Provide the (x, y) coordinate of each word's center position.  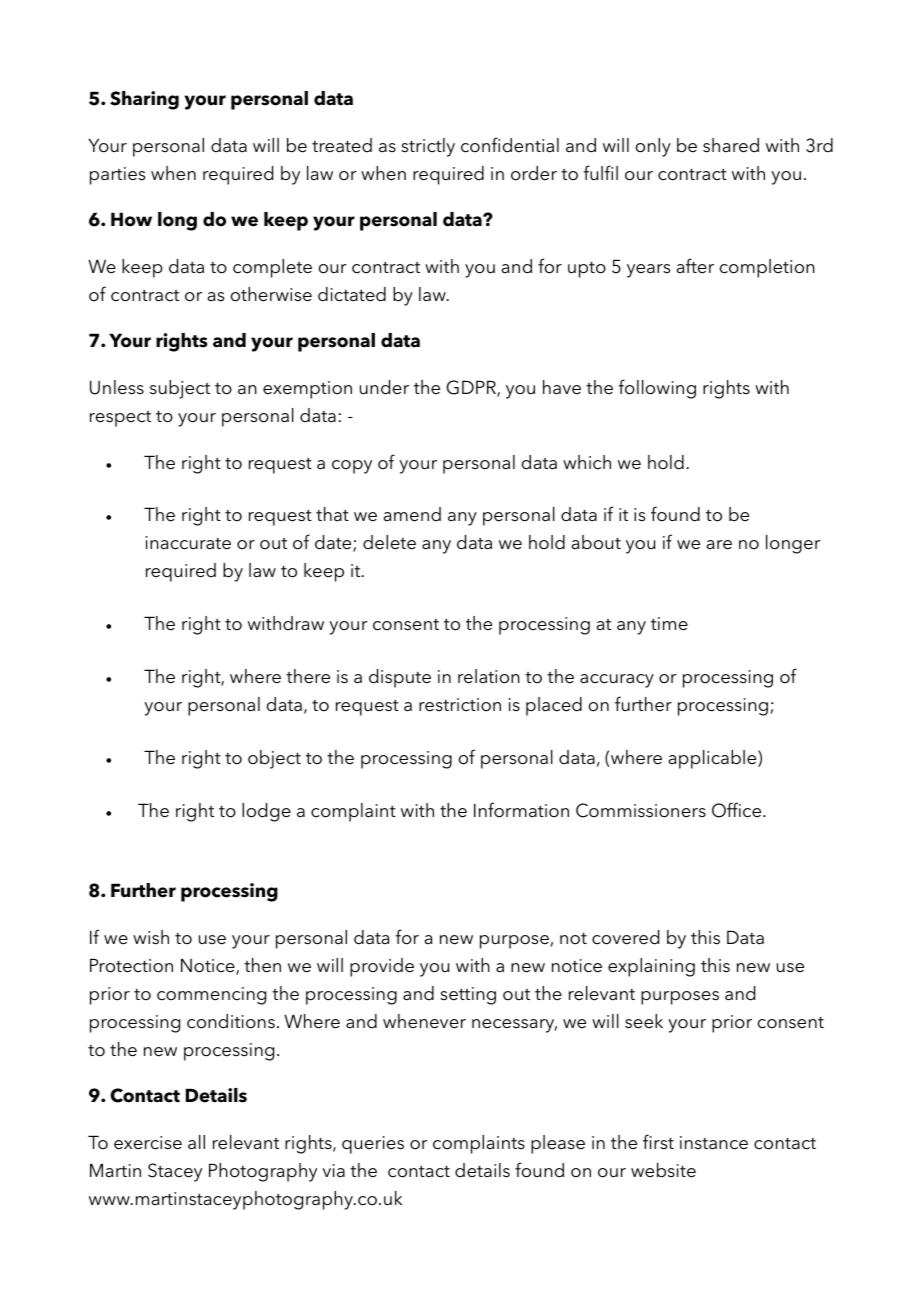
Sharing (144, 100)
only (653, 147)
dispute (400, 678)
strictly (428, 147)
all (196, 1142)
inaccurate (188, 543)
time (669, 624)
